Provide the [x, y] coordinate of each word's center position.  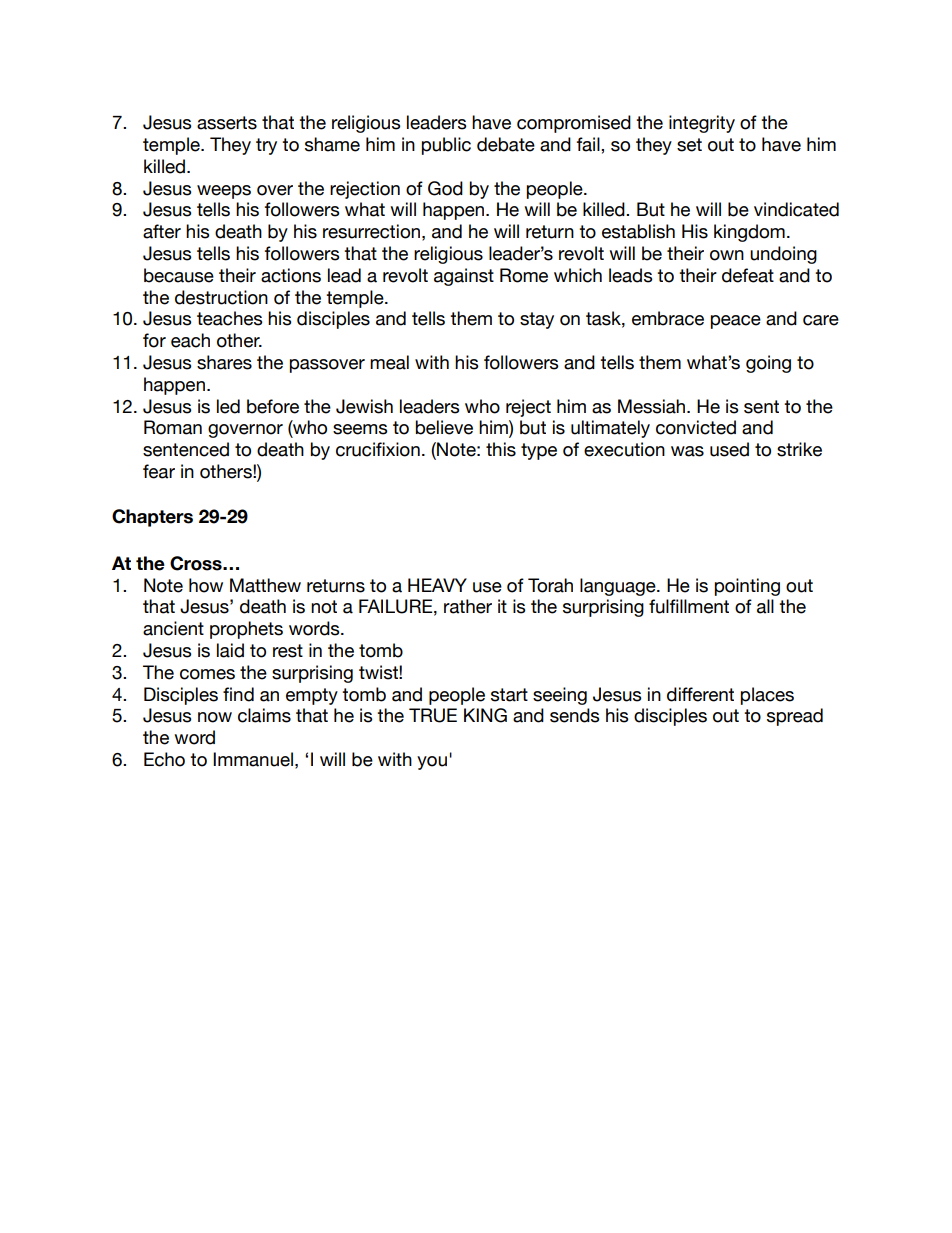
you [432, 763]
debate [506, 144]
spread [795, 717]
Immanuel [253, 759]
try [266, 146]
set [689, 145]
